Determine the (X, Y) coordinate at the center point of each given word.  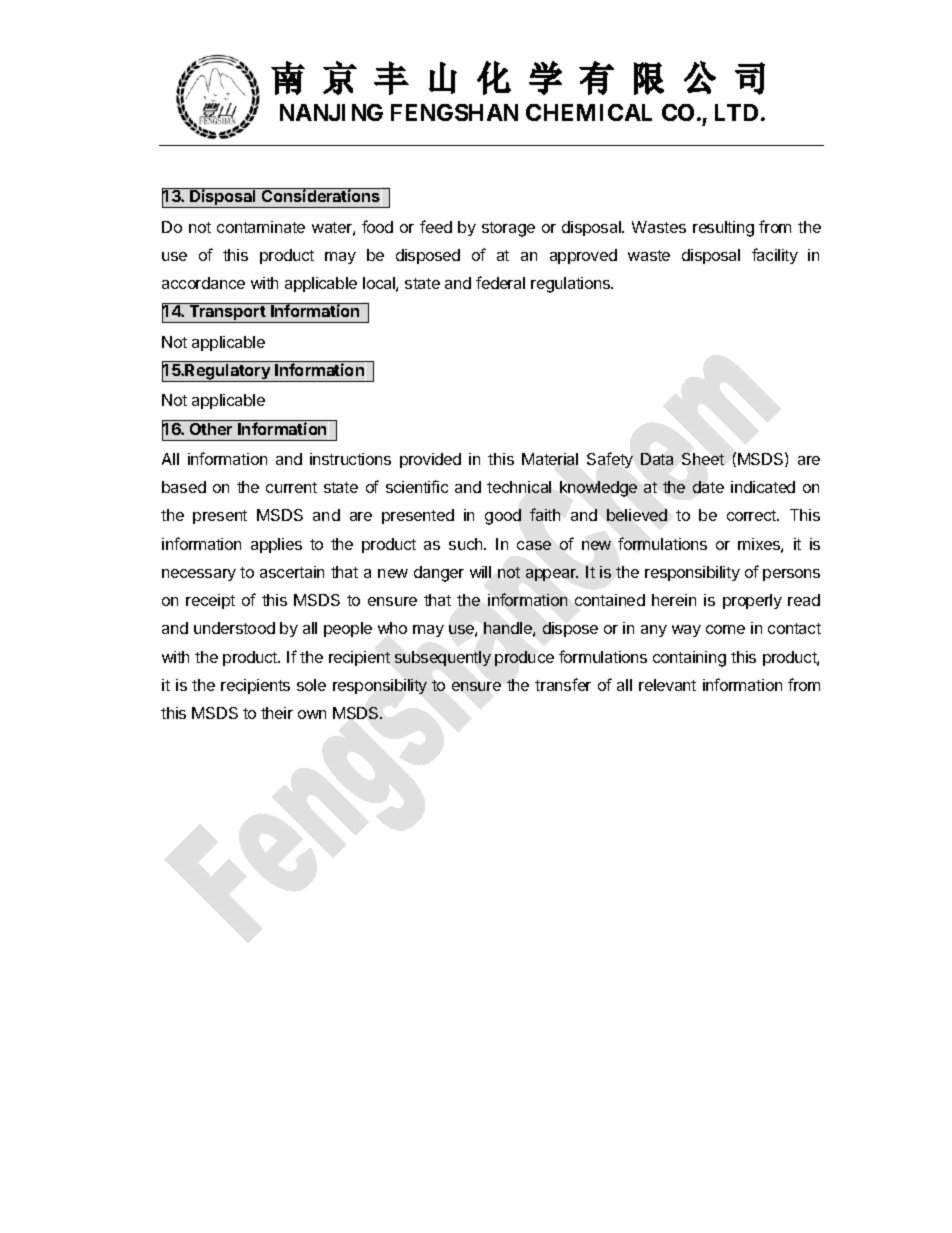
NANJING (331, 112)
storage (508, 229)
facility (775, 256)
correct (752, 515)
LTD (736, 112)
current (291, 487)
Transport (227, 314)
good (503, 517)
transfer (563, 684)
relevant (667, 685)
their (277, 713)
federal (500, 282)
